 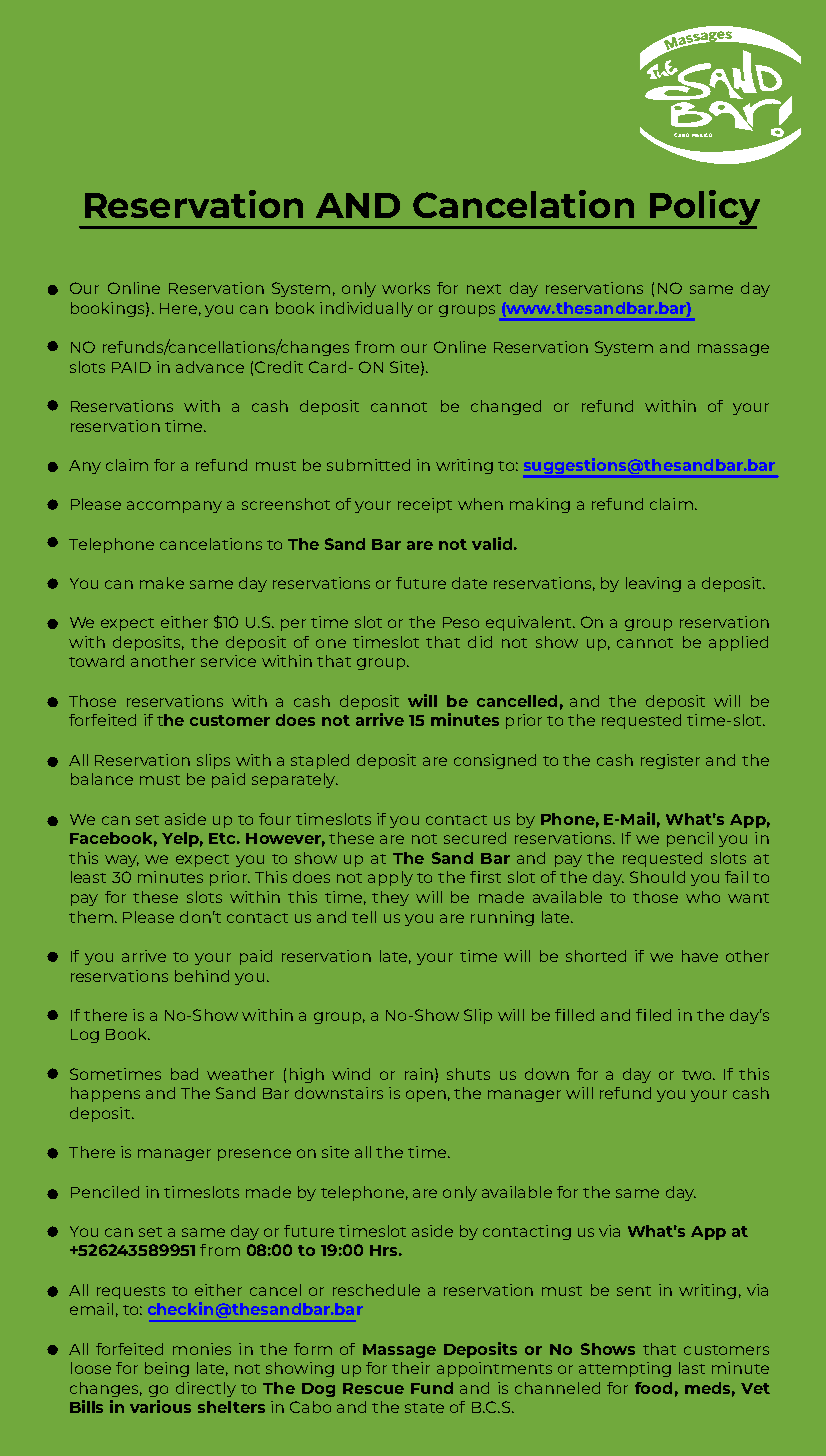 What do you see at coordinates (210, 367) in the page?
I see `advance` at bounding box center [210, 367].
